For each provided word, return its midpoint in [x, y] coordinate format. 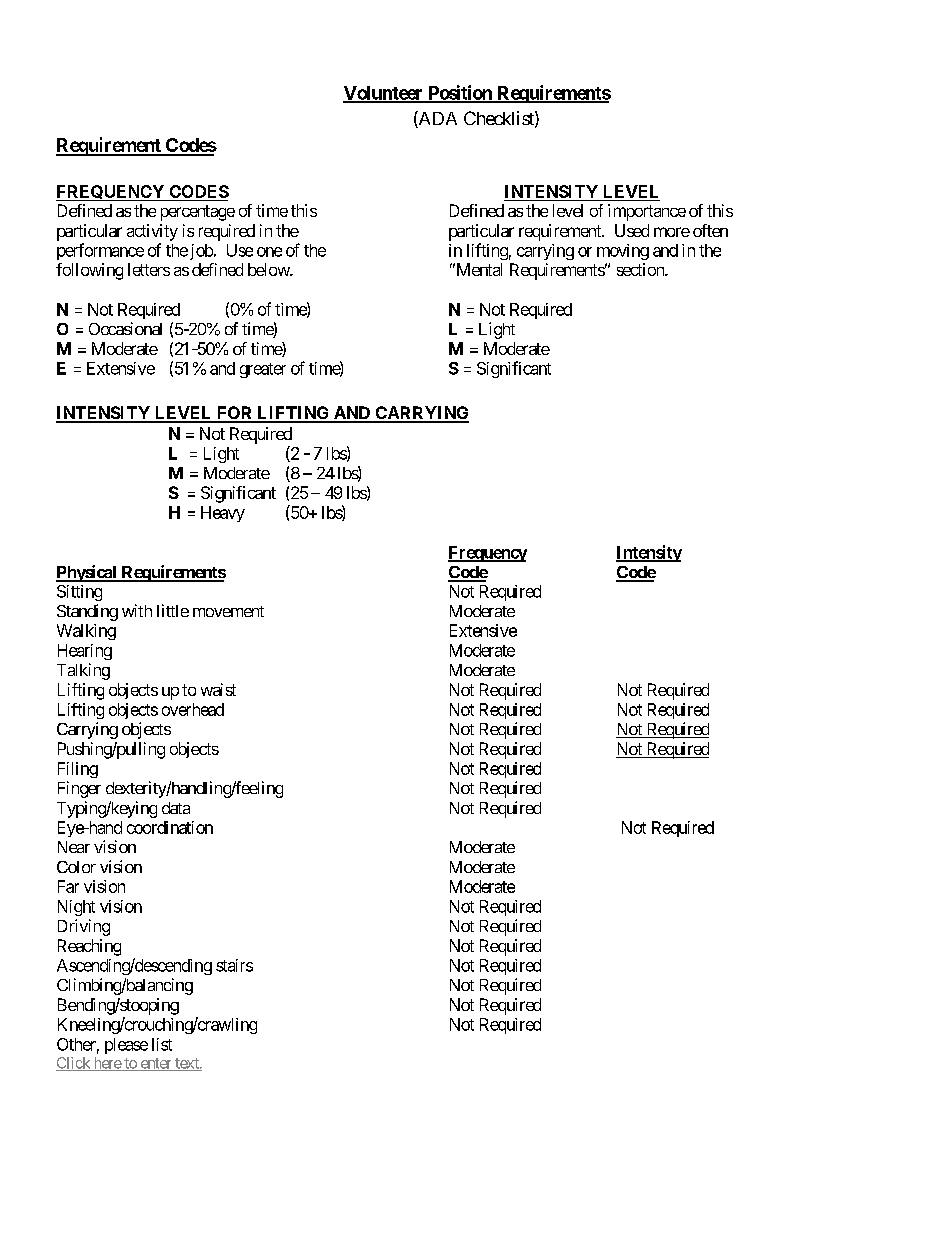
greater [263, 370]
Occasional [125, 328]
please [126, 1046]
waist [218, 689]
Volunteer [384, 94]
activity [152, 232]
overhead [193, 709]
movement [228, 611]
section [641, 269]
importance [647, 212]
